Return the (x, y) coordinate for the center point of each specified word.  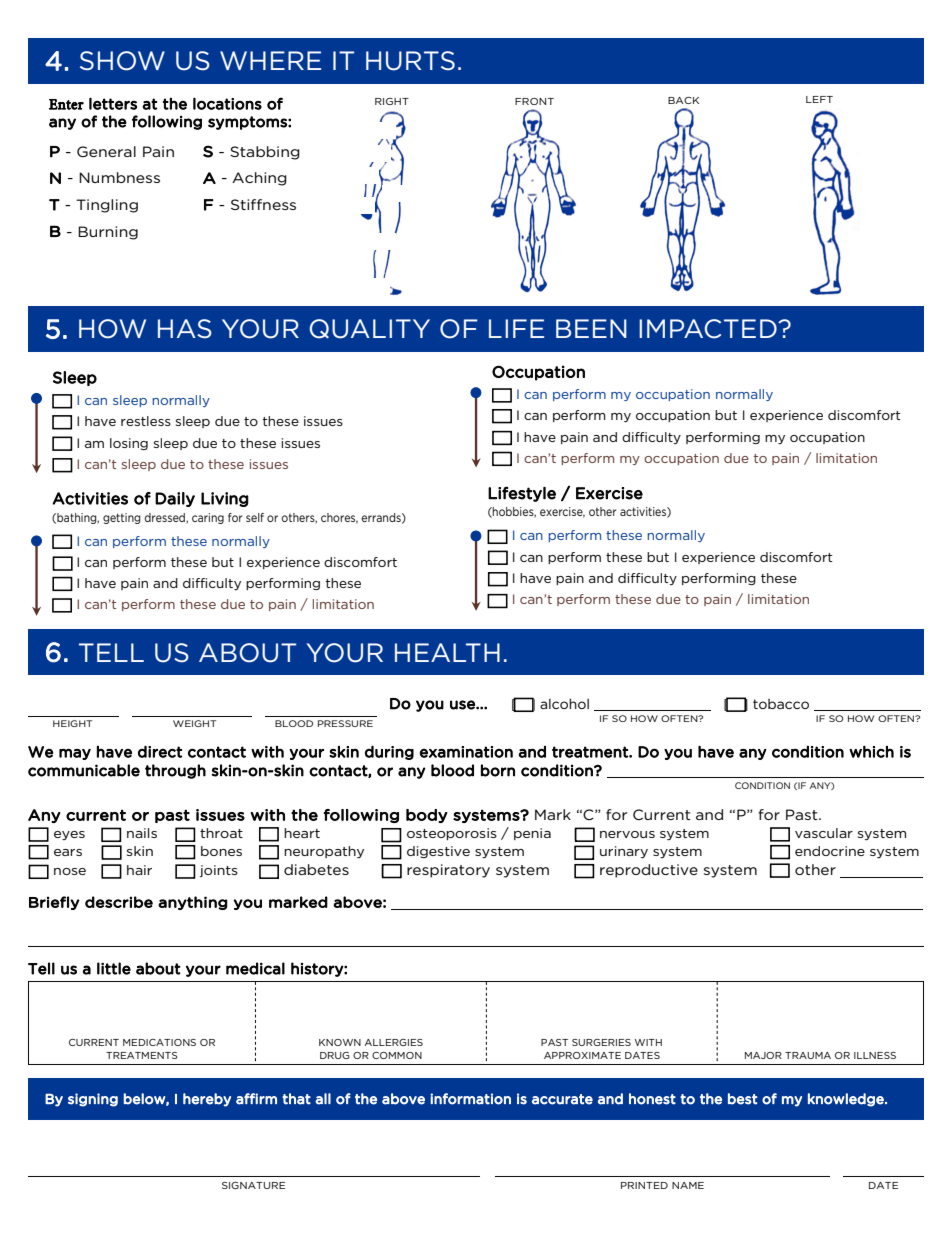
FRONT (534, 101)
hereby (207, 1100)
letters (113, 103)
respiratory (448, 871)
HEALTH (447, 652)
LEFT (819, 99)
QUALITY (369, 329)
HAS (185, 328)
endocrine (830, 851)
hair (139, 870)
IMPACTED (709, 329)
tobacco (781, 704)
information (470, 1099)
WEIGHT (194, 723)
